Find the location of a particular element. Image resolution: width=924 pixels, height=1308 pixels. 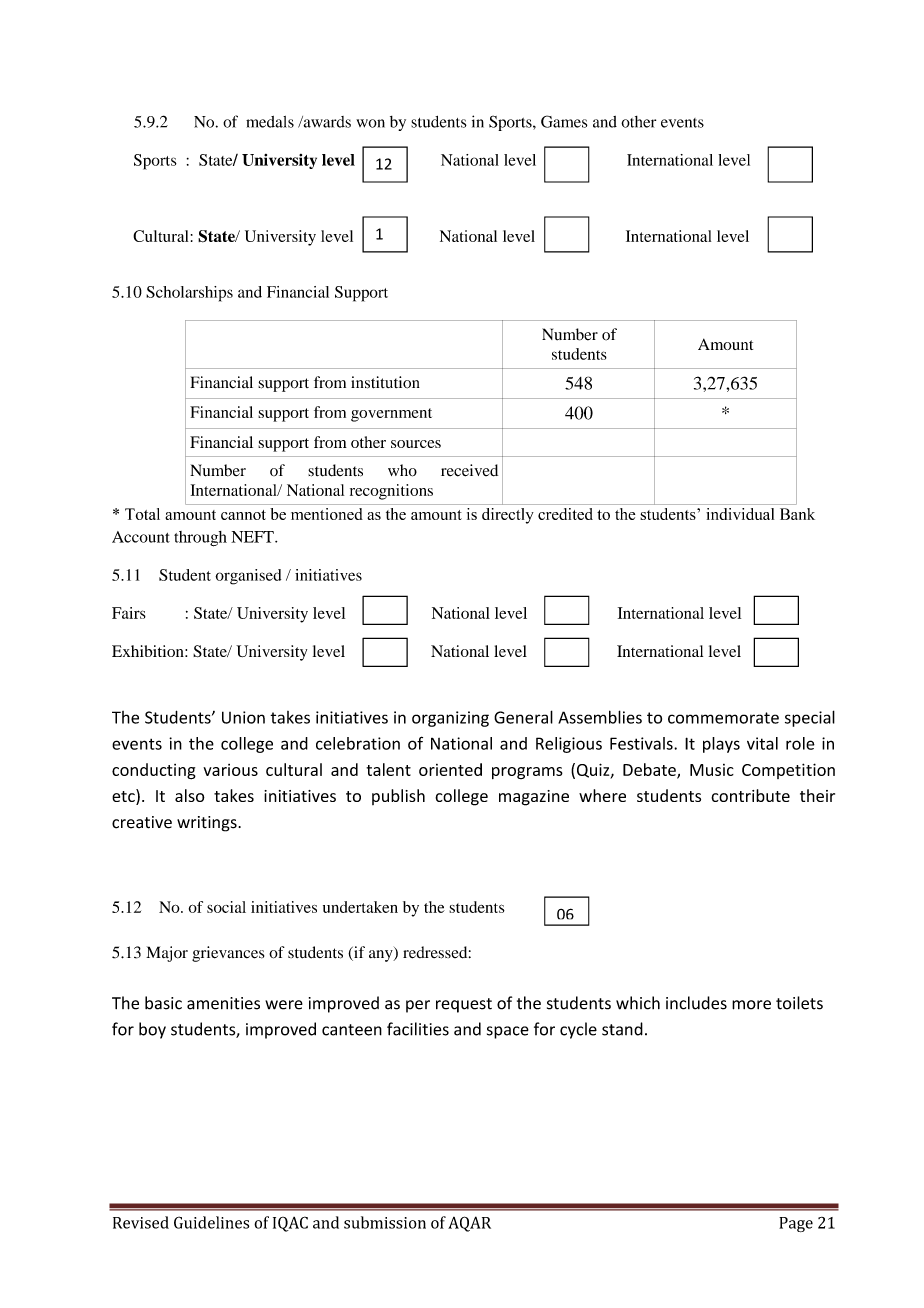

medals is located at coordinates (270, 122).
